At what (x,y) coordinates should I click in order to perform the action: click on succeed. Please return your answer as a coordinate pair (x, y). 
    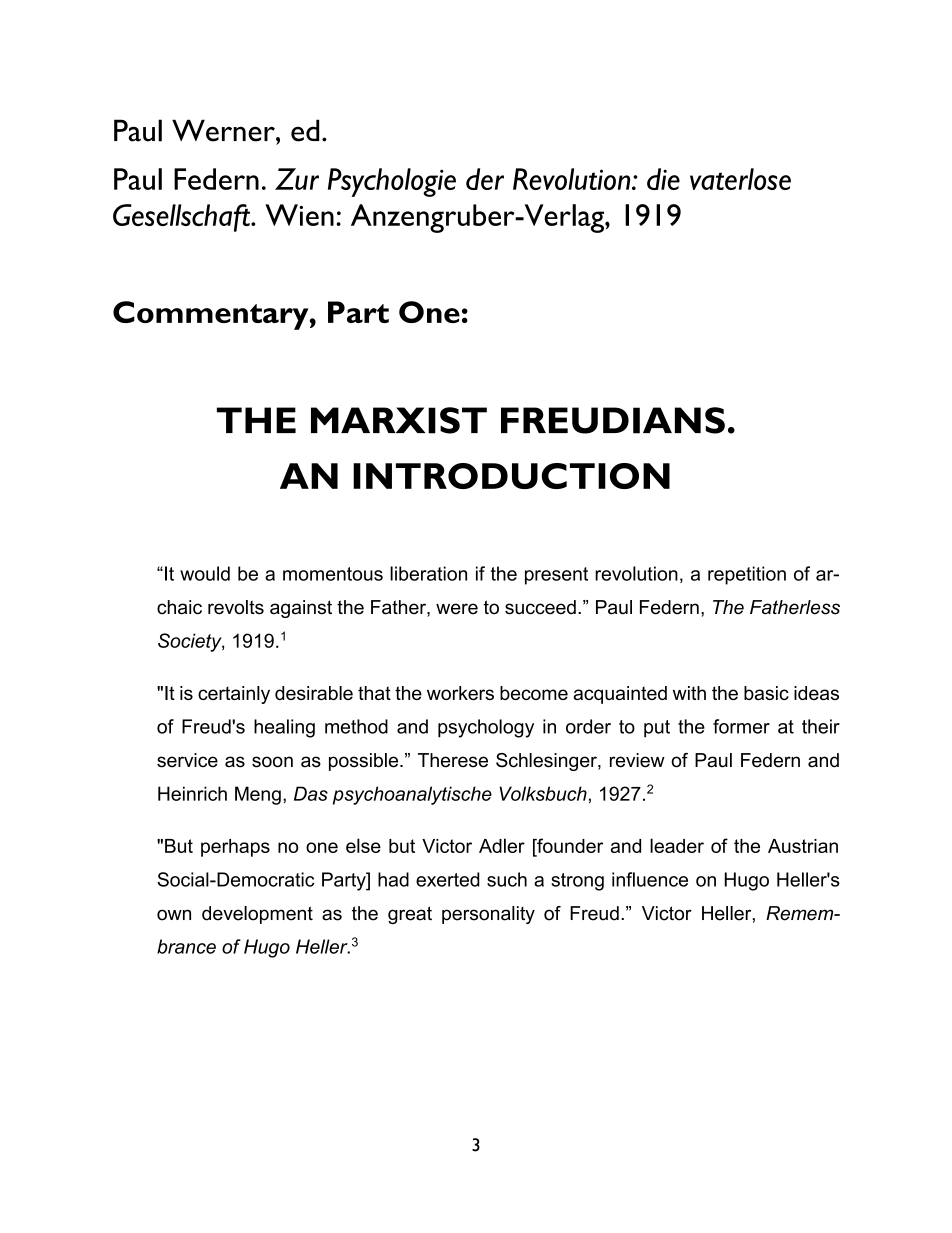
    Looking at the image, I should click on (540, 607).
